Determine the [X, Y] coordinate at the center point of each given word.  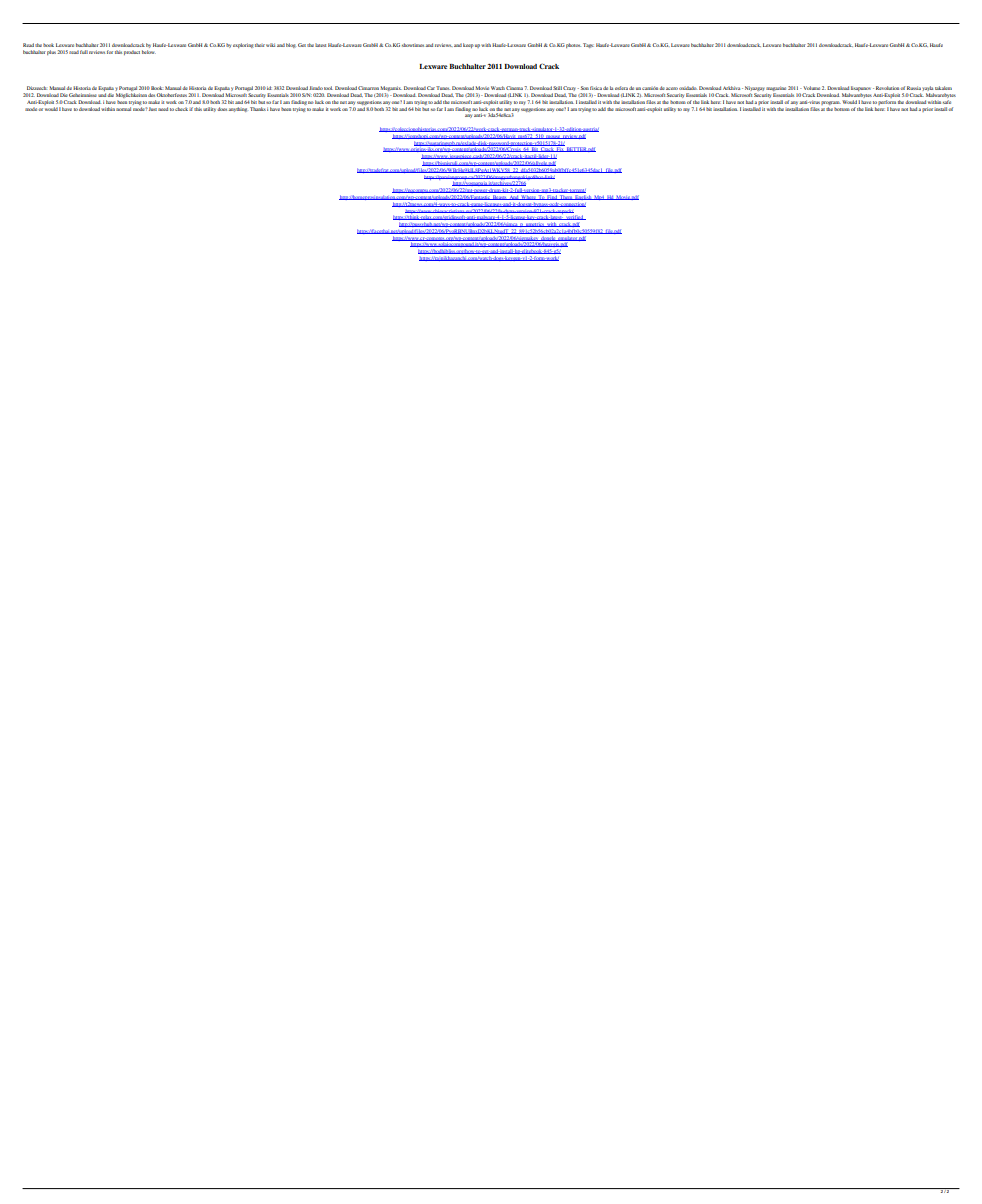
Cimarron [368, 88]
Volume [810, 88]
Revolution [887, 88]
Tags [588, 45]
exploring [243, 45]
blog [291, 45]
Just [153, 109]
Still [557, 88]
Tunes [443, 88]
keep [468, 45]
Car [431, 88]
